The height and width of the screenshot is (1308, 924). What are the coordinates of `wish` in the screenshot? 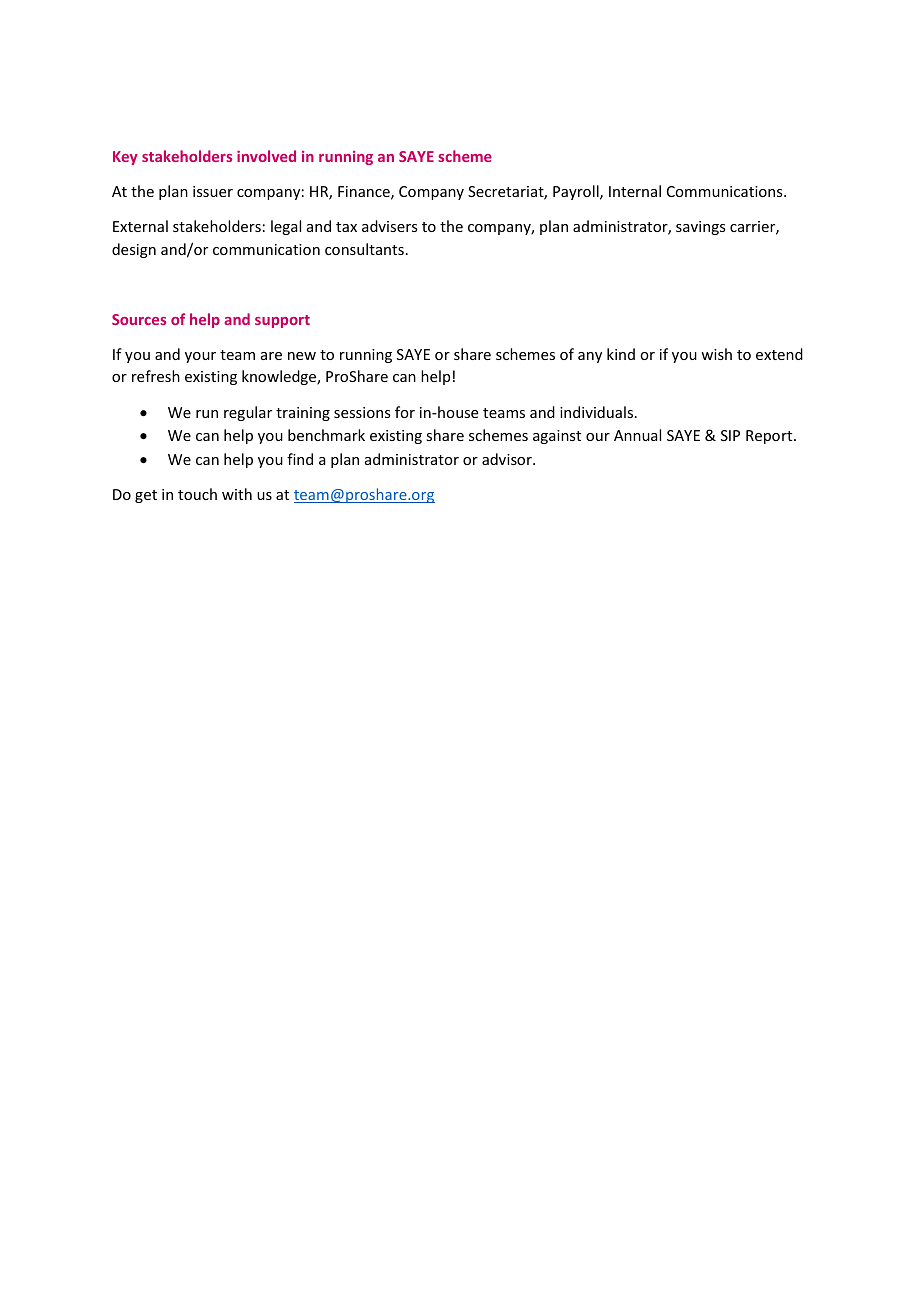 It's located at (716, 354).
